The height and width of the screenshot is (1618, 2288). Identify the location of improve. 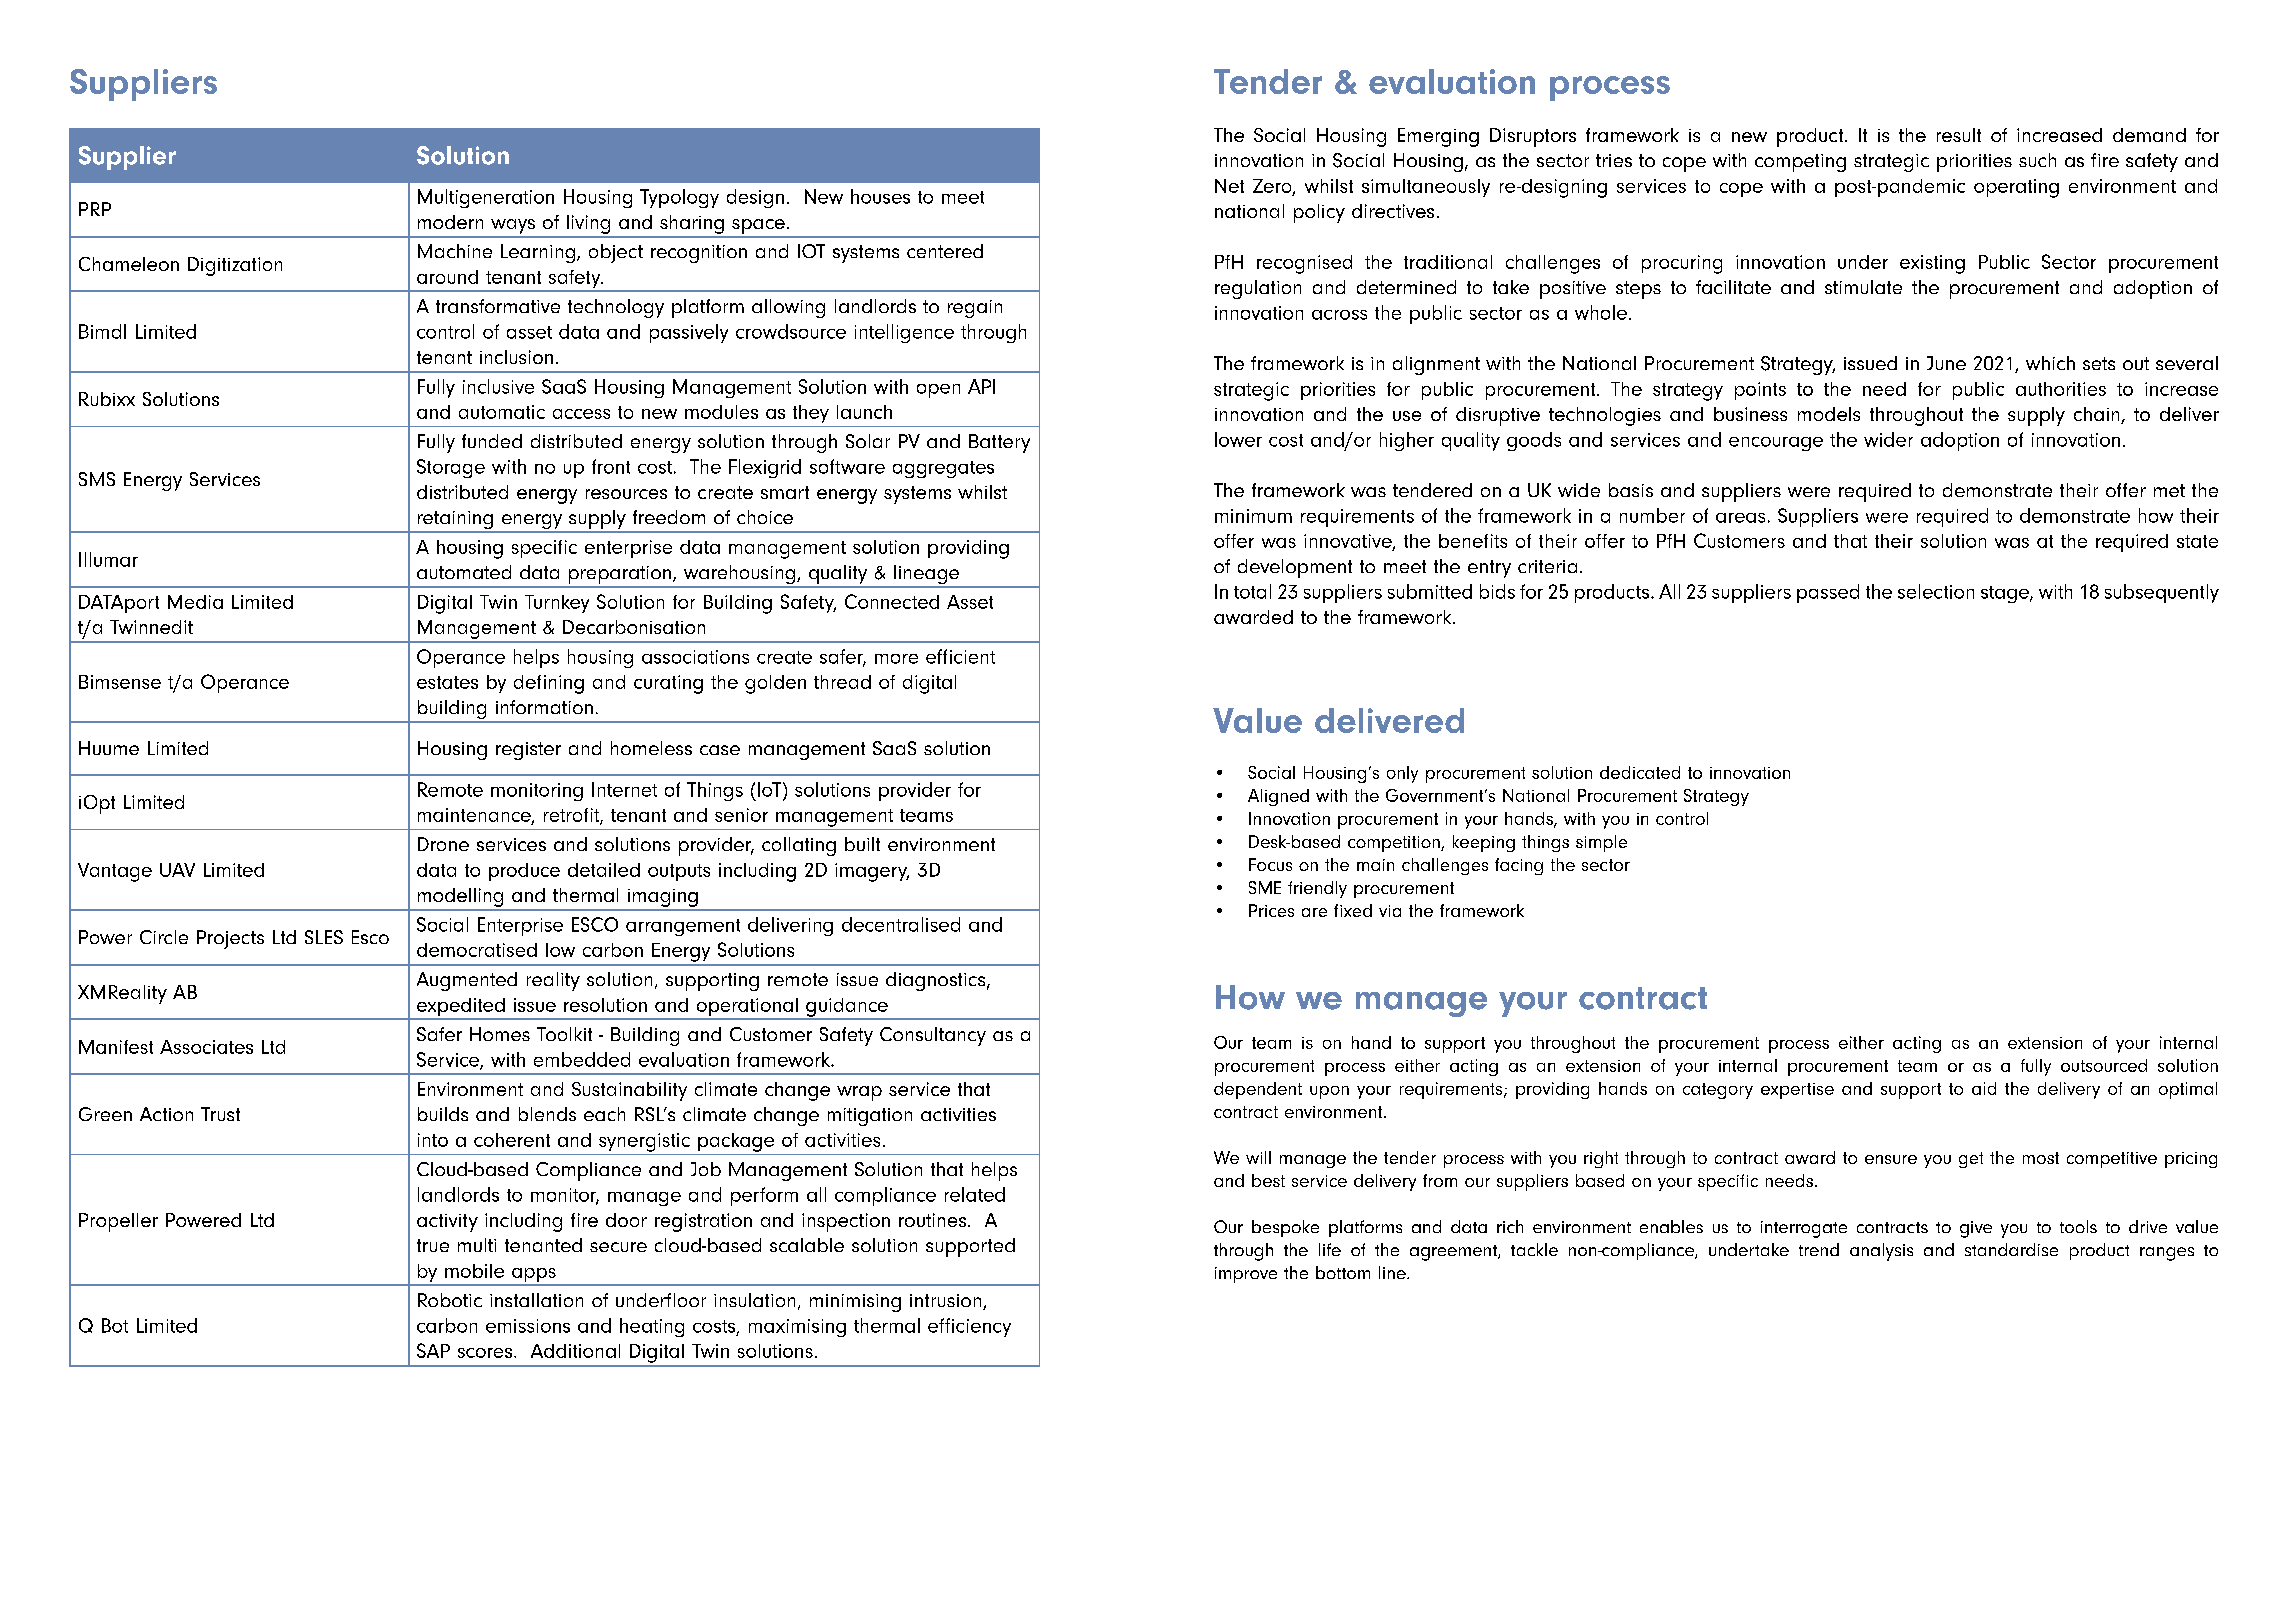
(1246, 1275).
